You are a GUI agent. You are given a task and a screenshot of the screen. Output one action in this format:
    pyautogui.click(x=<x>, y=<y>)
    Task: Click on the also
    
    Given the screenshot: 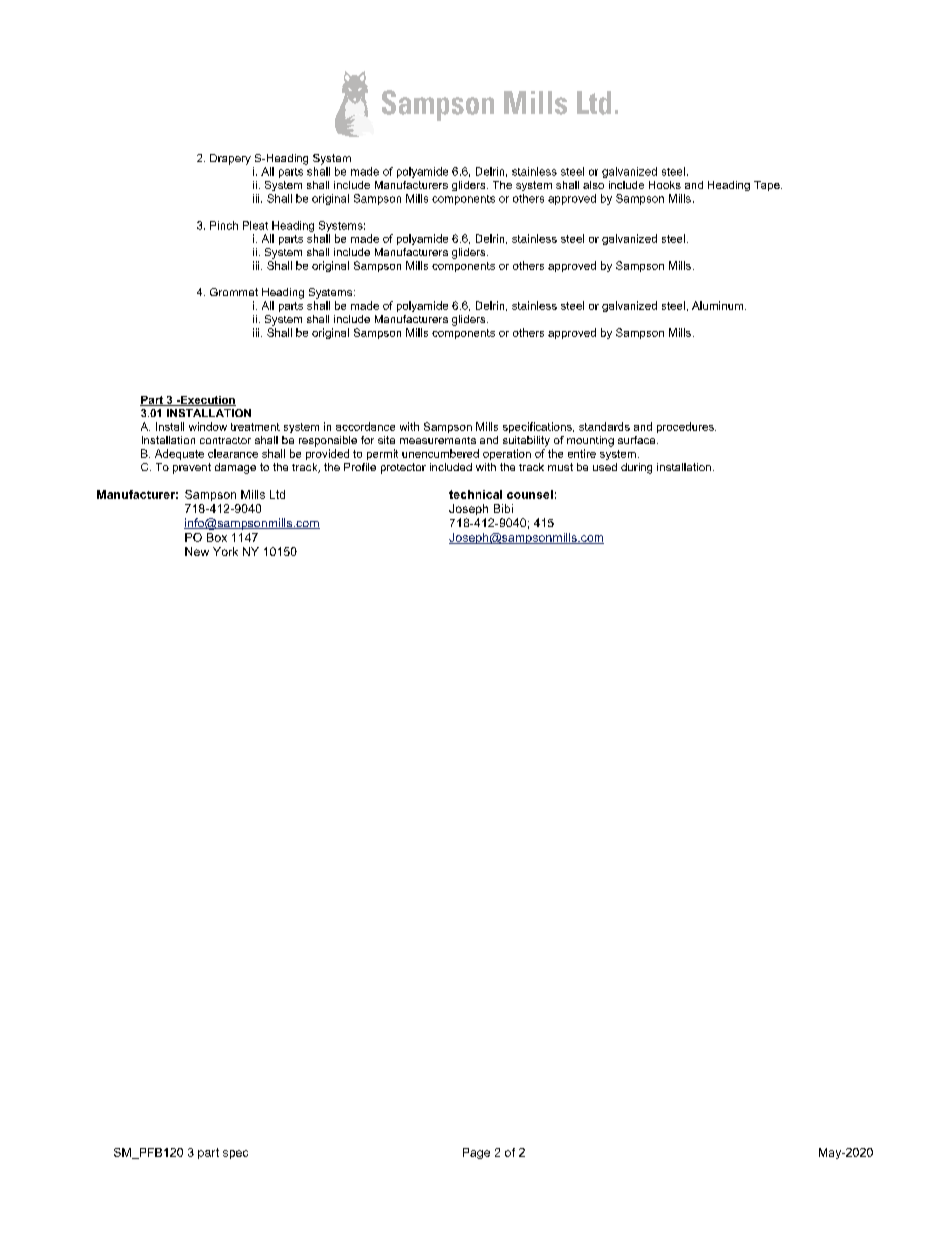 What is the action you would take?
    pyautogui.click(x=593, y=185)
